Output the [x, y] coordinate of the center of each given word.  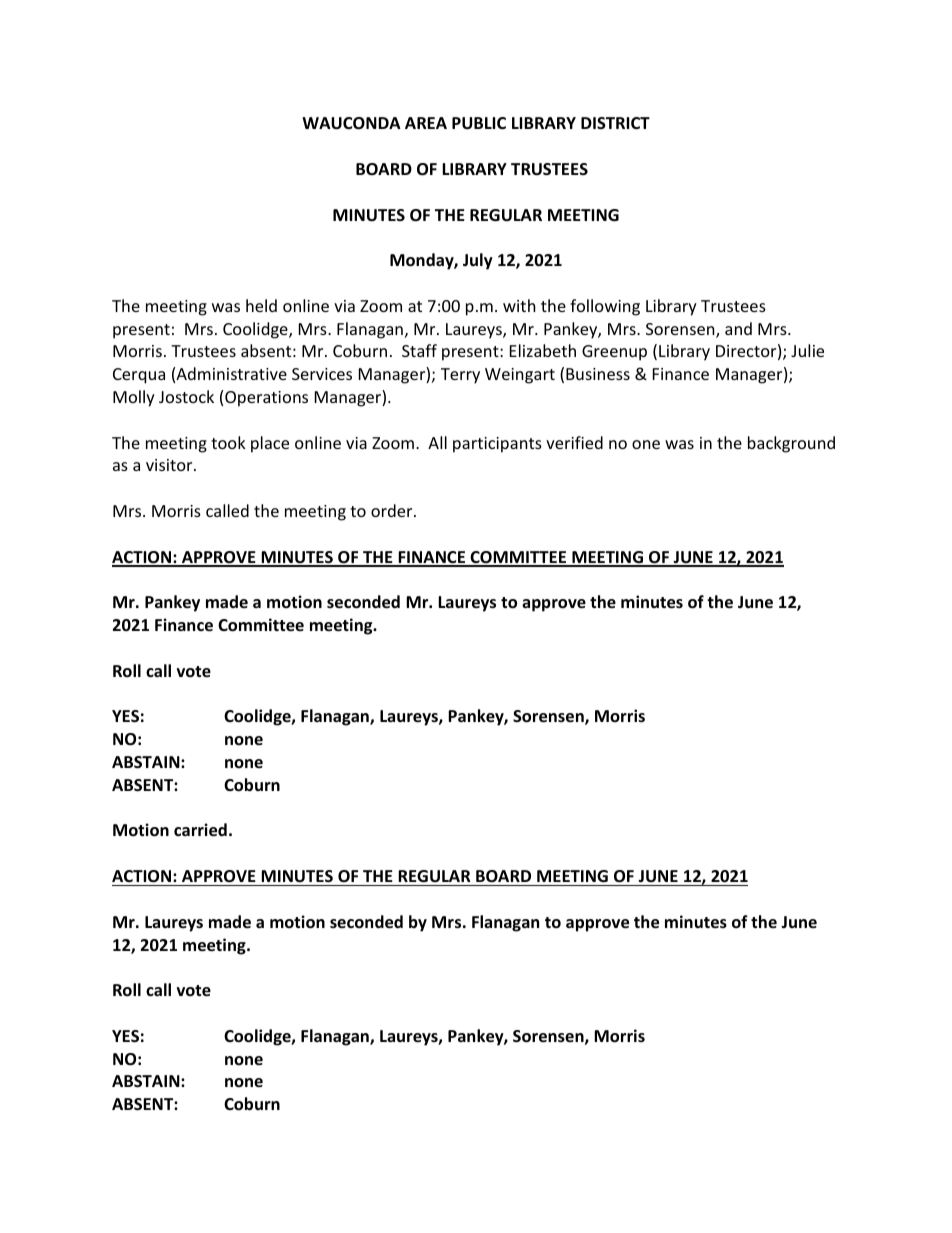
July [478, 261]
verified [574, 442]
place [270, 444]
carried [200, 830]
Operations [266, 399]
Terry [460, 376]
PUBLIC [479, 123]
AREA [426, 123]
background [791, 444]
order [393, 510]
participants [497, 445]
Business [598, 374]
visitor [170, 465]
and [738, 328]
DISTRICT [615, 123]
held [261, 305]
